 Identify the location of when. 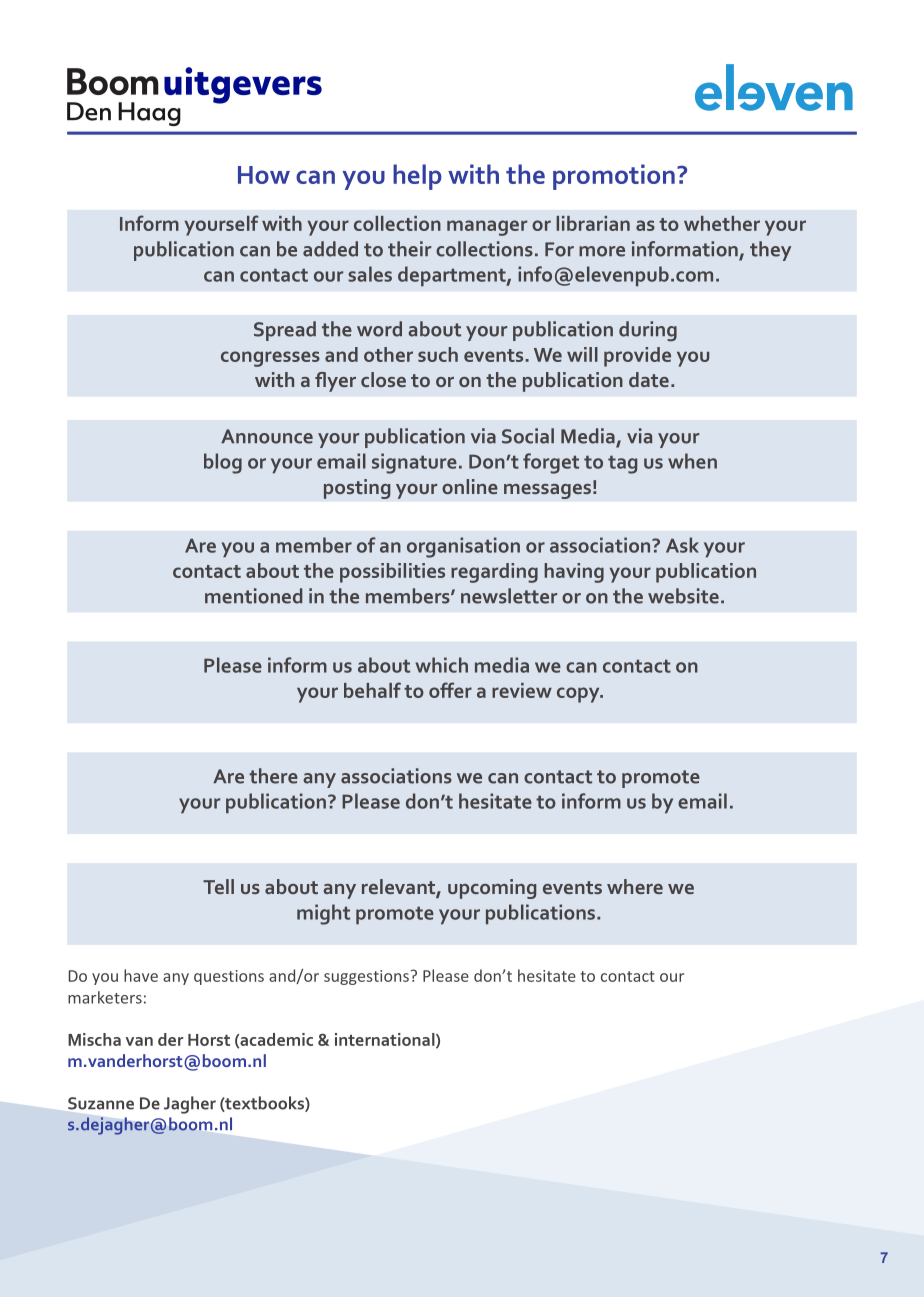
(692, 461).
